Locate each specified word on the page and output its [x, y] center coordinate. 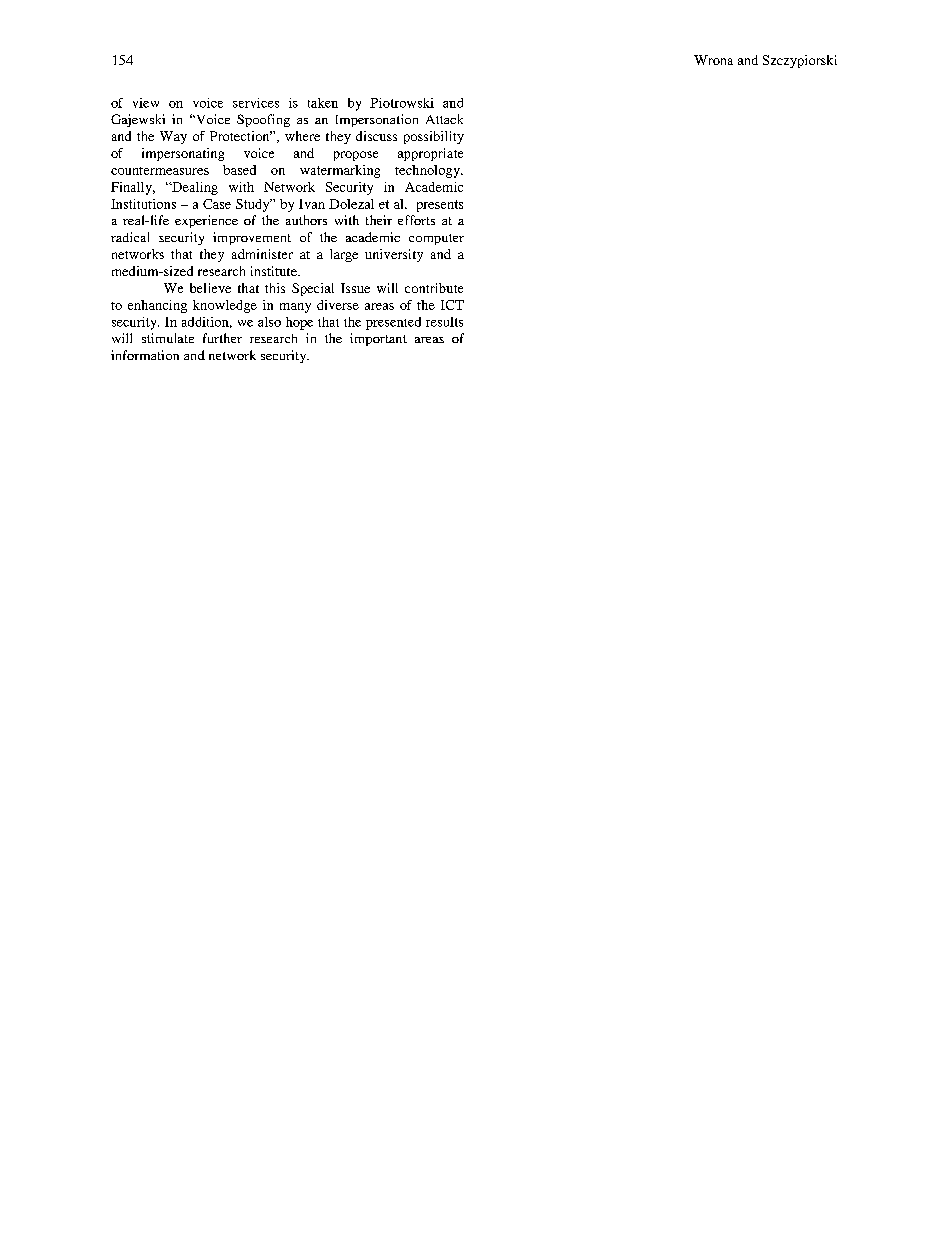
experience [206, 221]
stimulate [168, 338]
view [146, 103]
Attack [444, 119]
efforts [416, 220]
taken [323, 103]
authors [306, 220]
